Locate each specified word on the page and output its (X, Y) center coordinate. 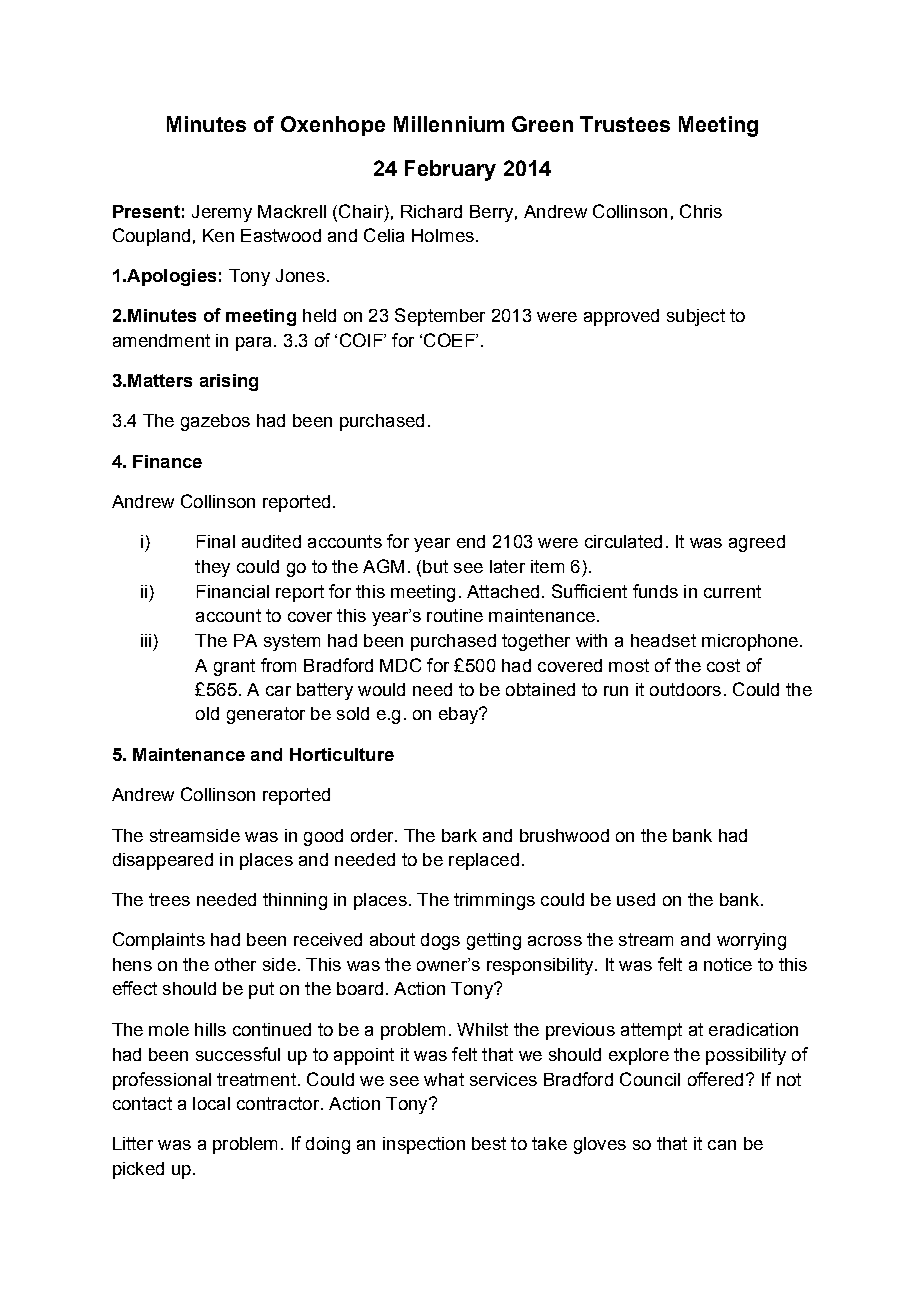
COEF (450, 340)
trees (169, 899)
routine (455, 615)
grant (234, 667)
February (450, 170)
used (636, 899)
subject (696, 317)
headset (663, 640)
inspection (424, 1145)
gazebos (215, 422)
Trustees (625, 124)
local (211, 1103)
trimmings (494, 901)
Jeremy (222, 213)
